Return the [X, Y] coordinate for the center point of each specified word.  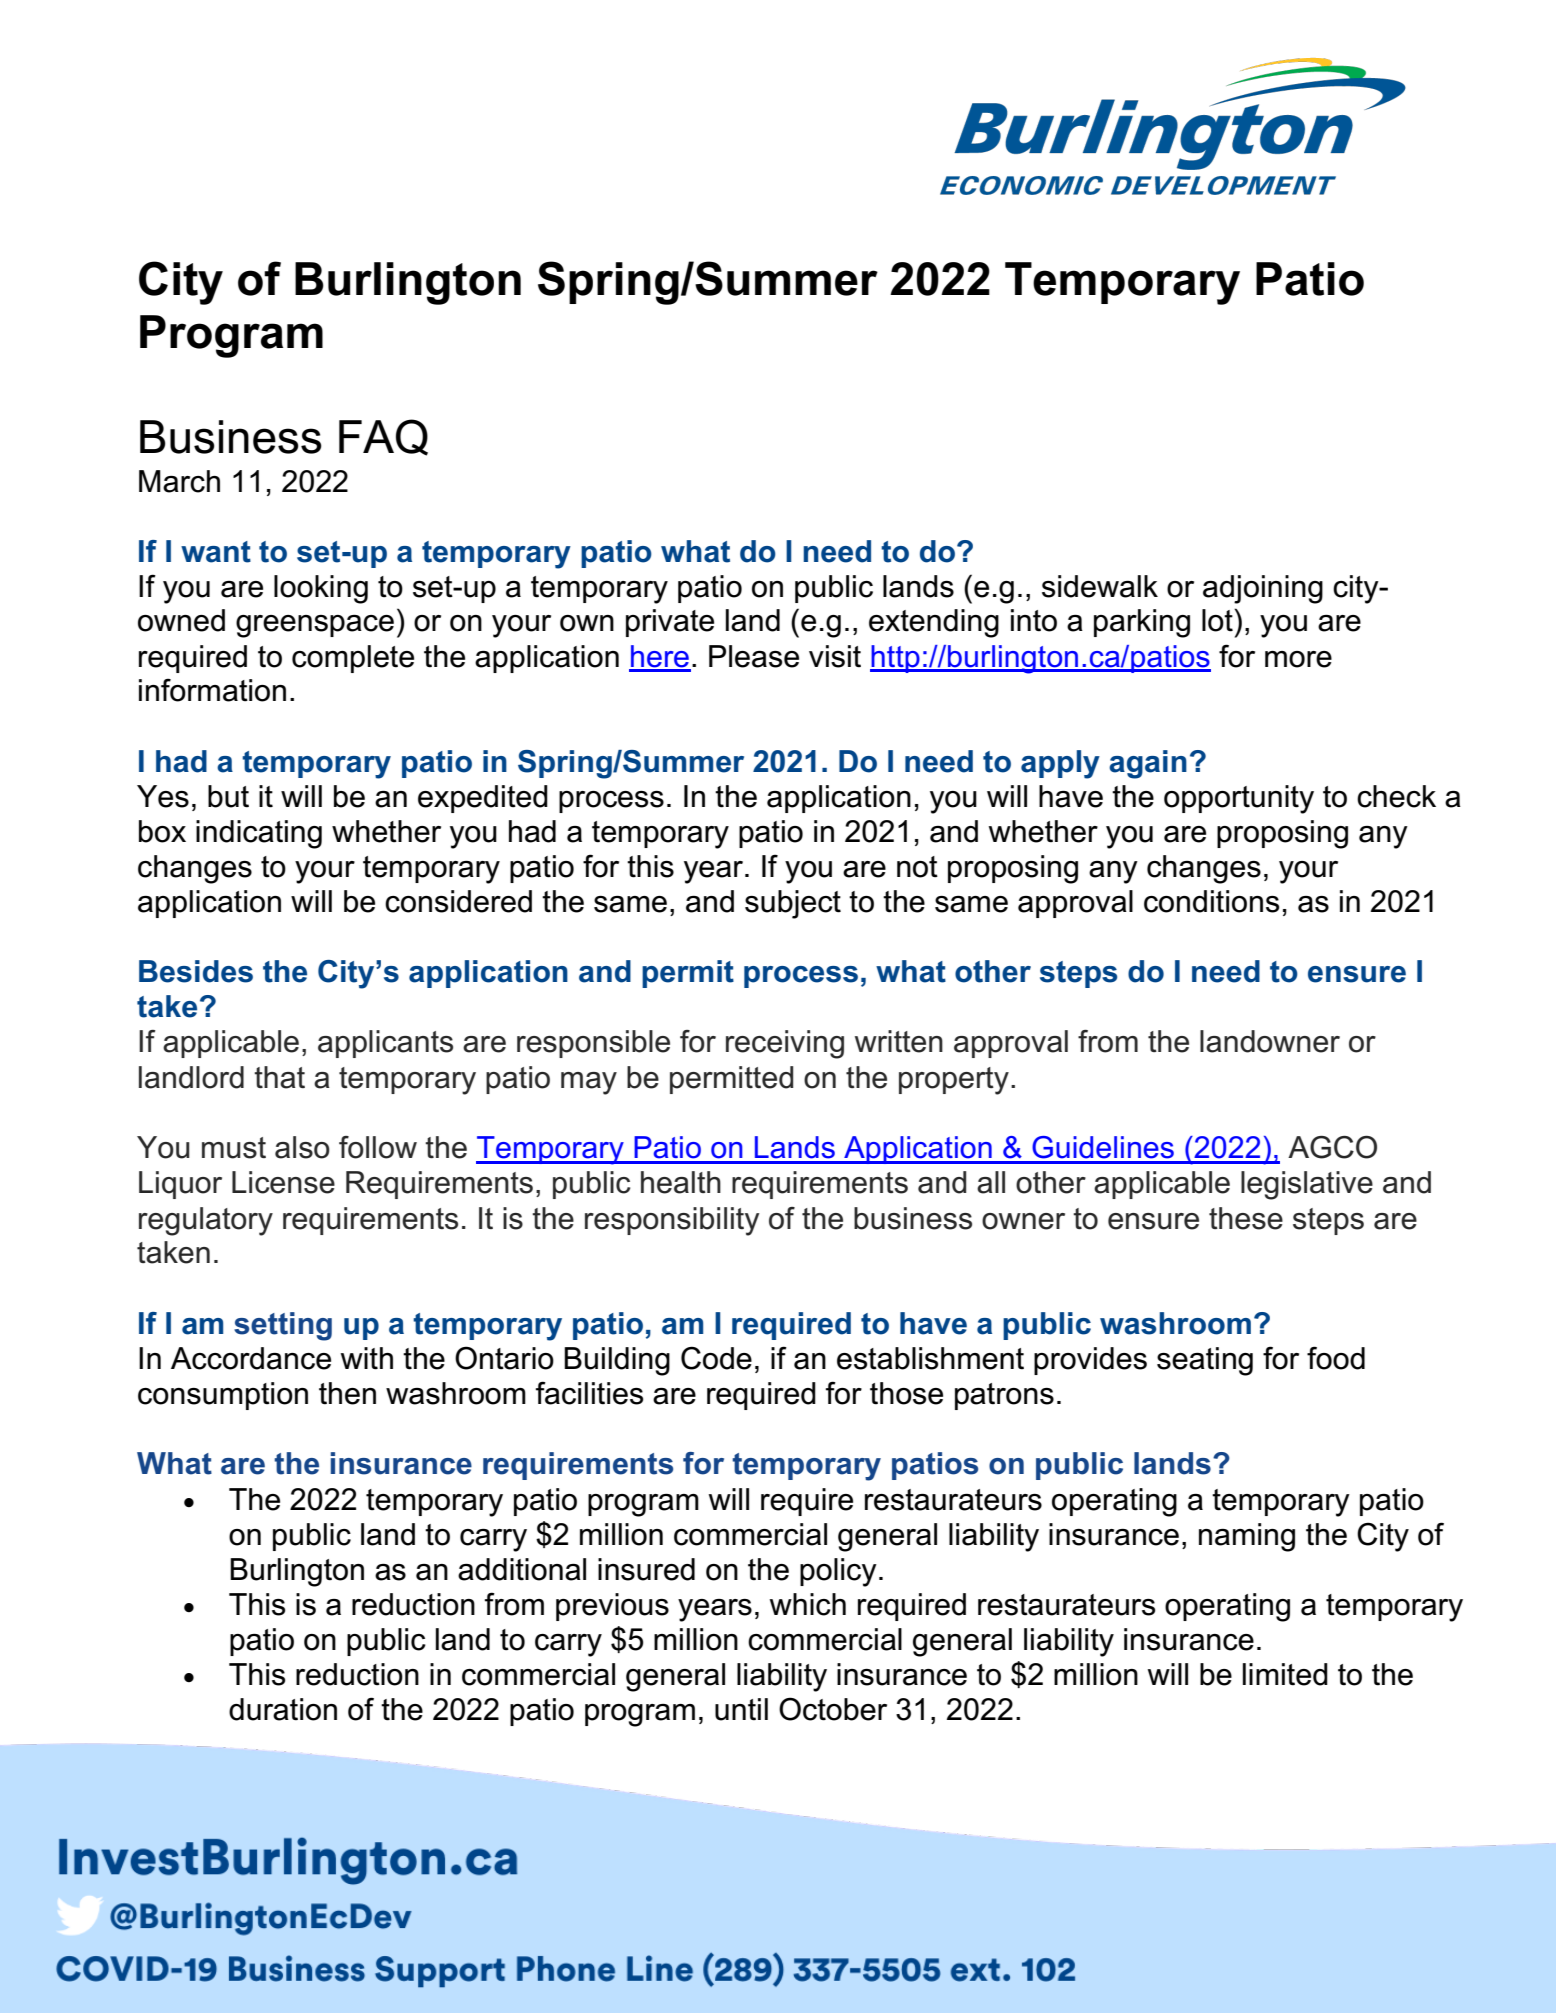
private [670, 623]
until [741, 1709]
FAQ [383, 437]
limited [1285, 1674]
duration [283, 1709]
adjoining [1263, 589]
